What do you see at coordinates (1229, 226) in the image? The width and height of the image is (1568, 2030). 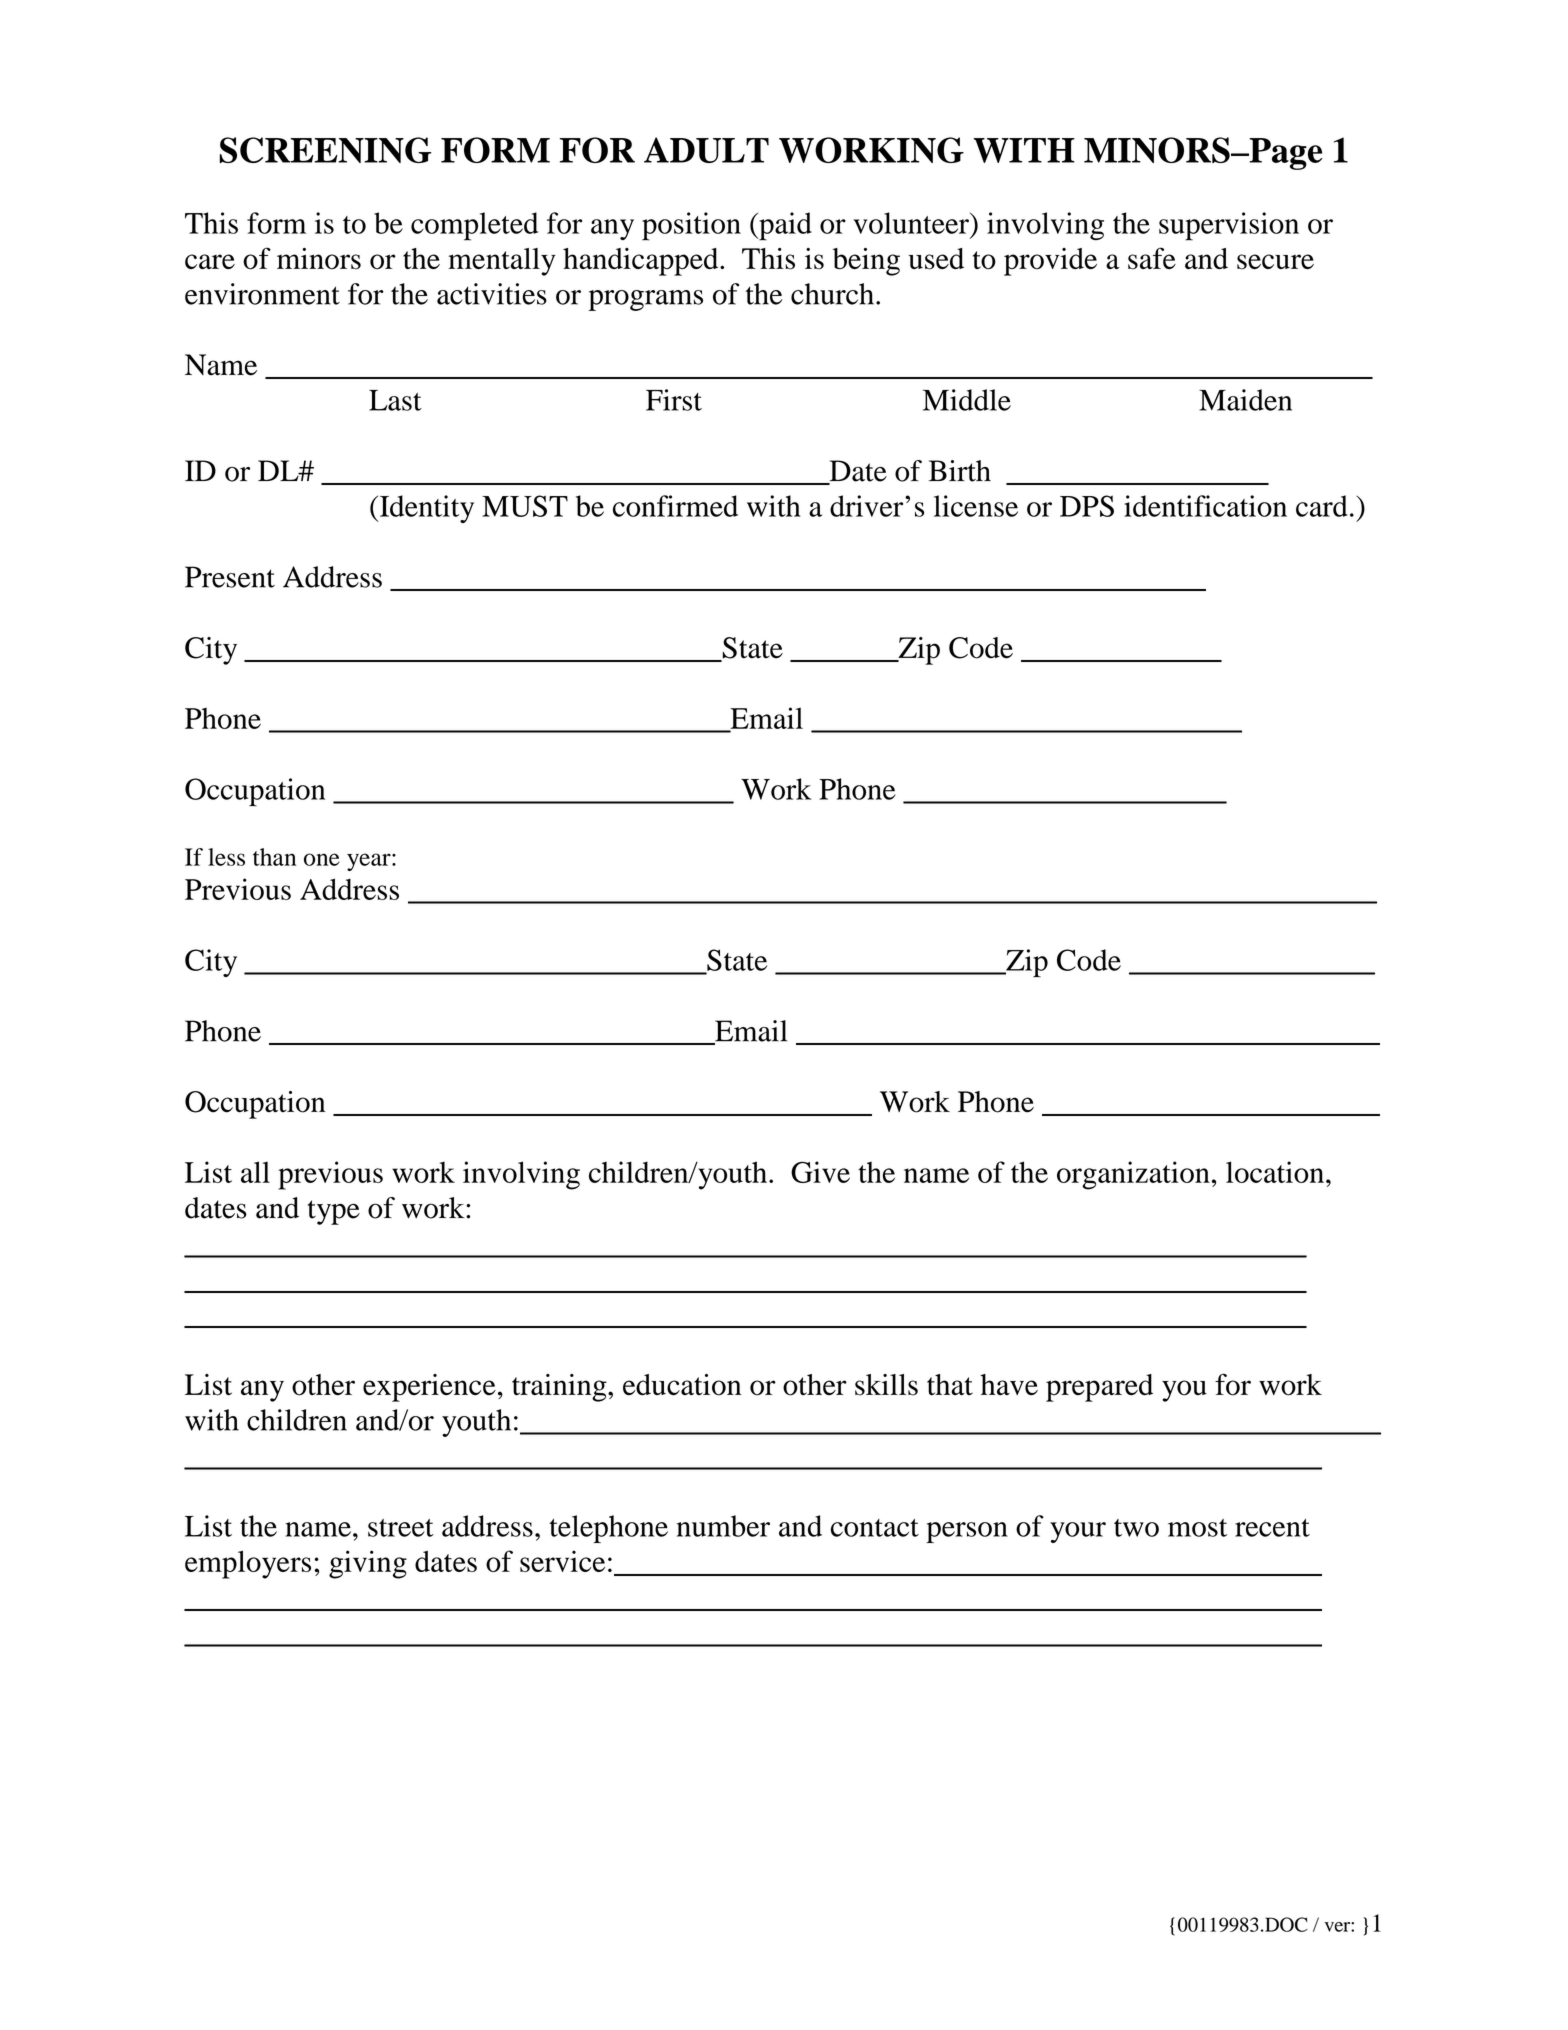 I see `supervision` at bounding box center [1229, 226].
